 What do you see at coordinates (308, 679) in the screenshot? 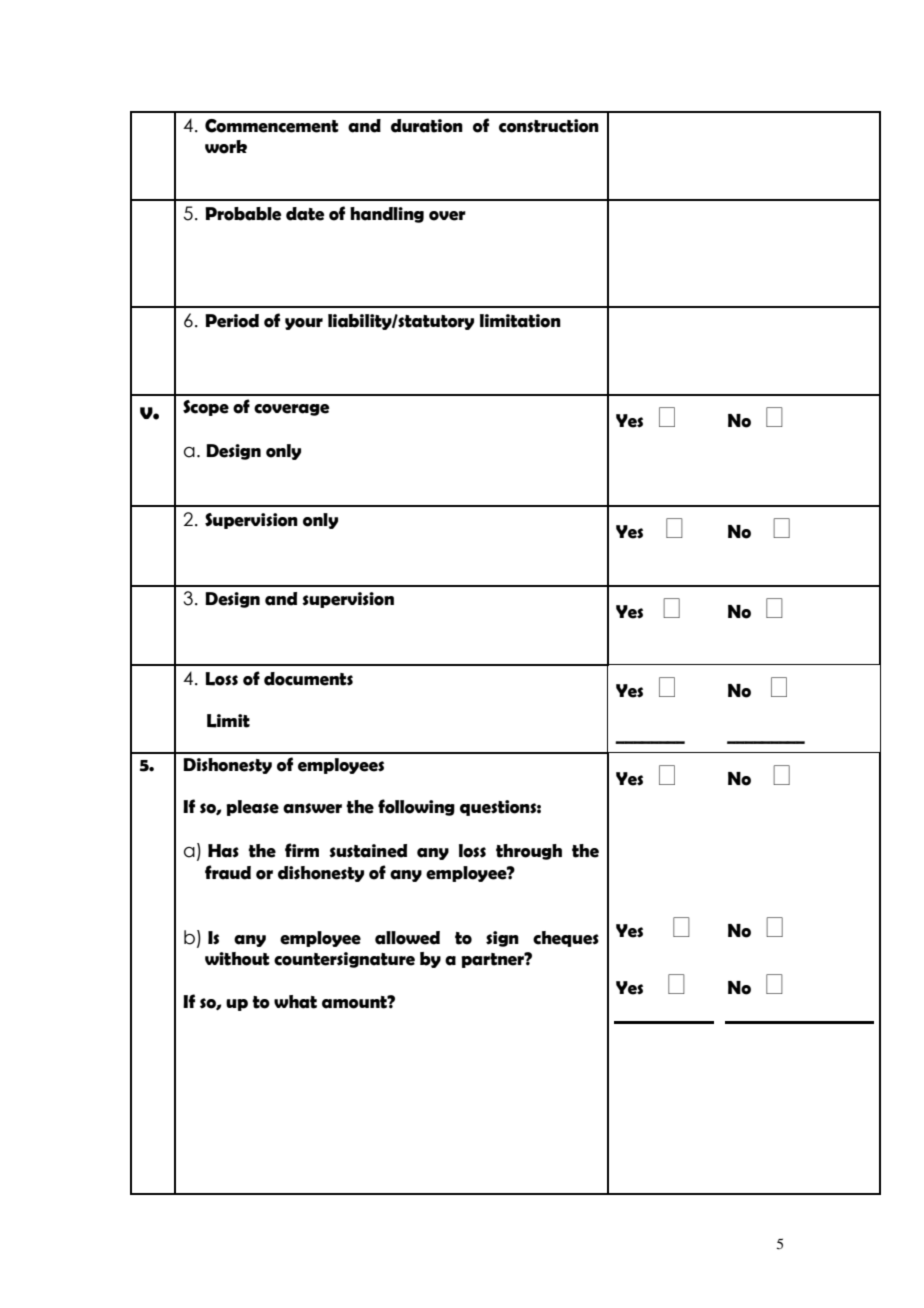
I see `documents` at bounding box center [308, 679].
